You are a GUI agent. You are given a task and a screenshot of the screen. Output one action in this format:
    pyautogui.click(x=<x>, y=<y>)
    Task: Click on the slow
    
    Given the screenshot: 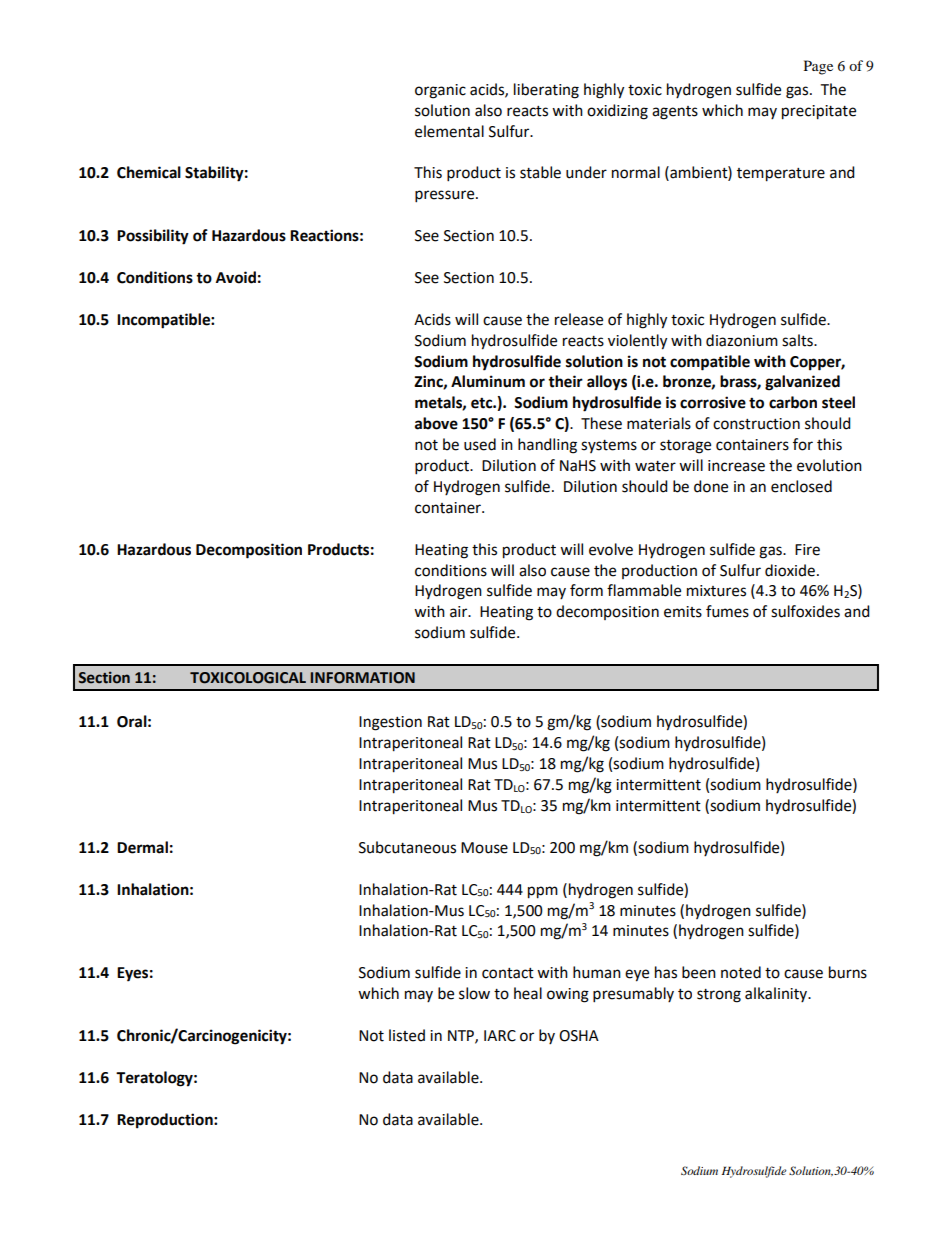 What is the action you would take?
    pyautogui.click(x=474, y=993)
